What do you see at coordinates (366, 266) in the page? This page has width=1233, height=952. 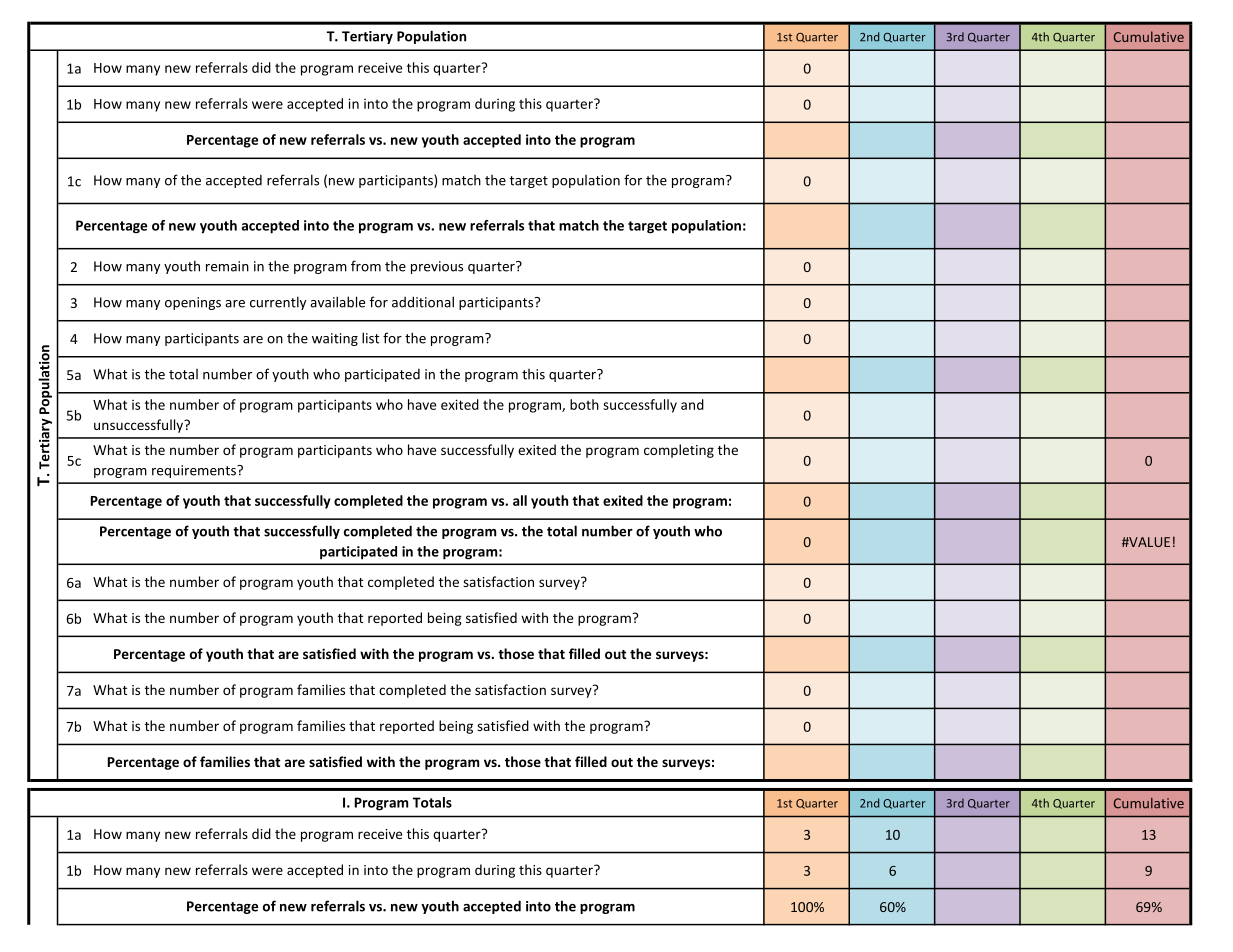 I see `from` at bounding box center [366, 266].
